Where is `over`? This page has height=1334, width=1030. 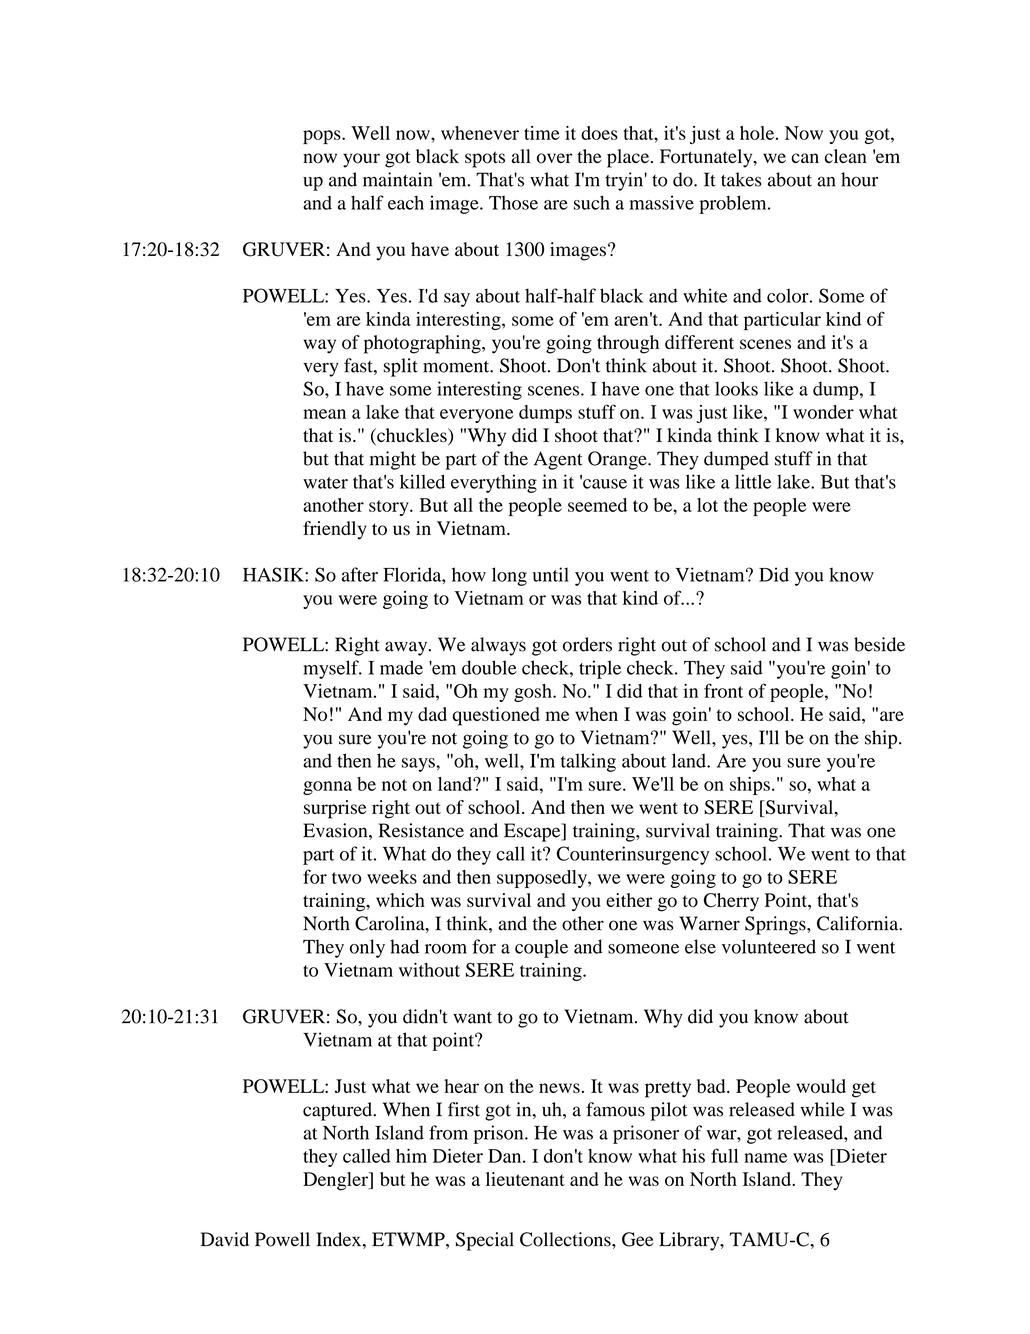
over is located at coordinates (554, 158).
